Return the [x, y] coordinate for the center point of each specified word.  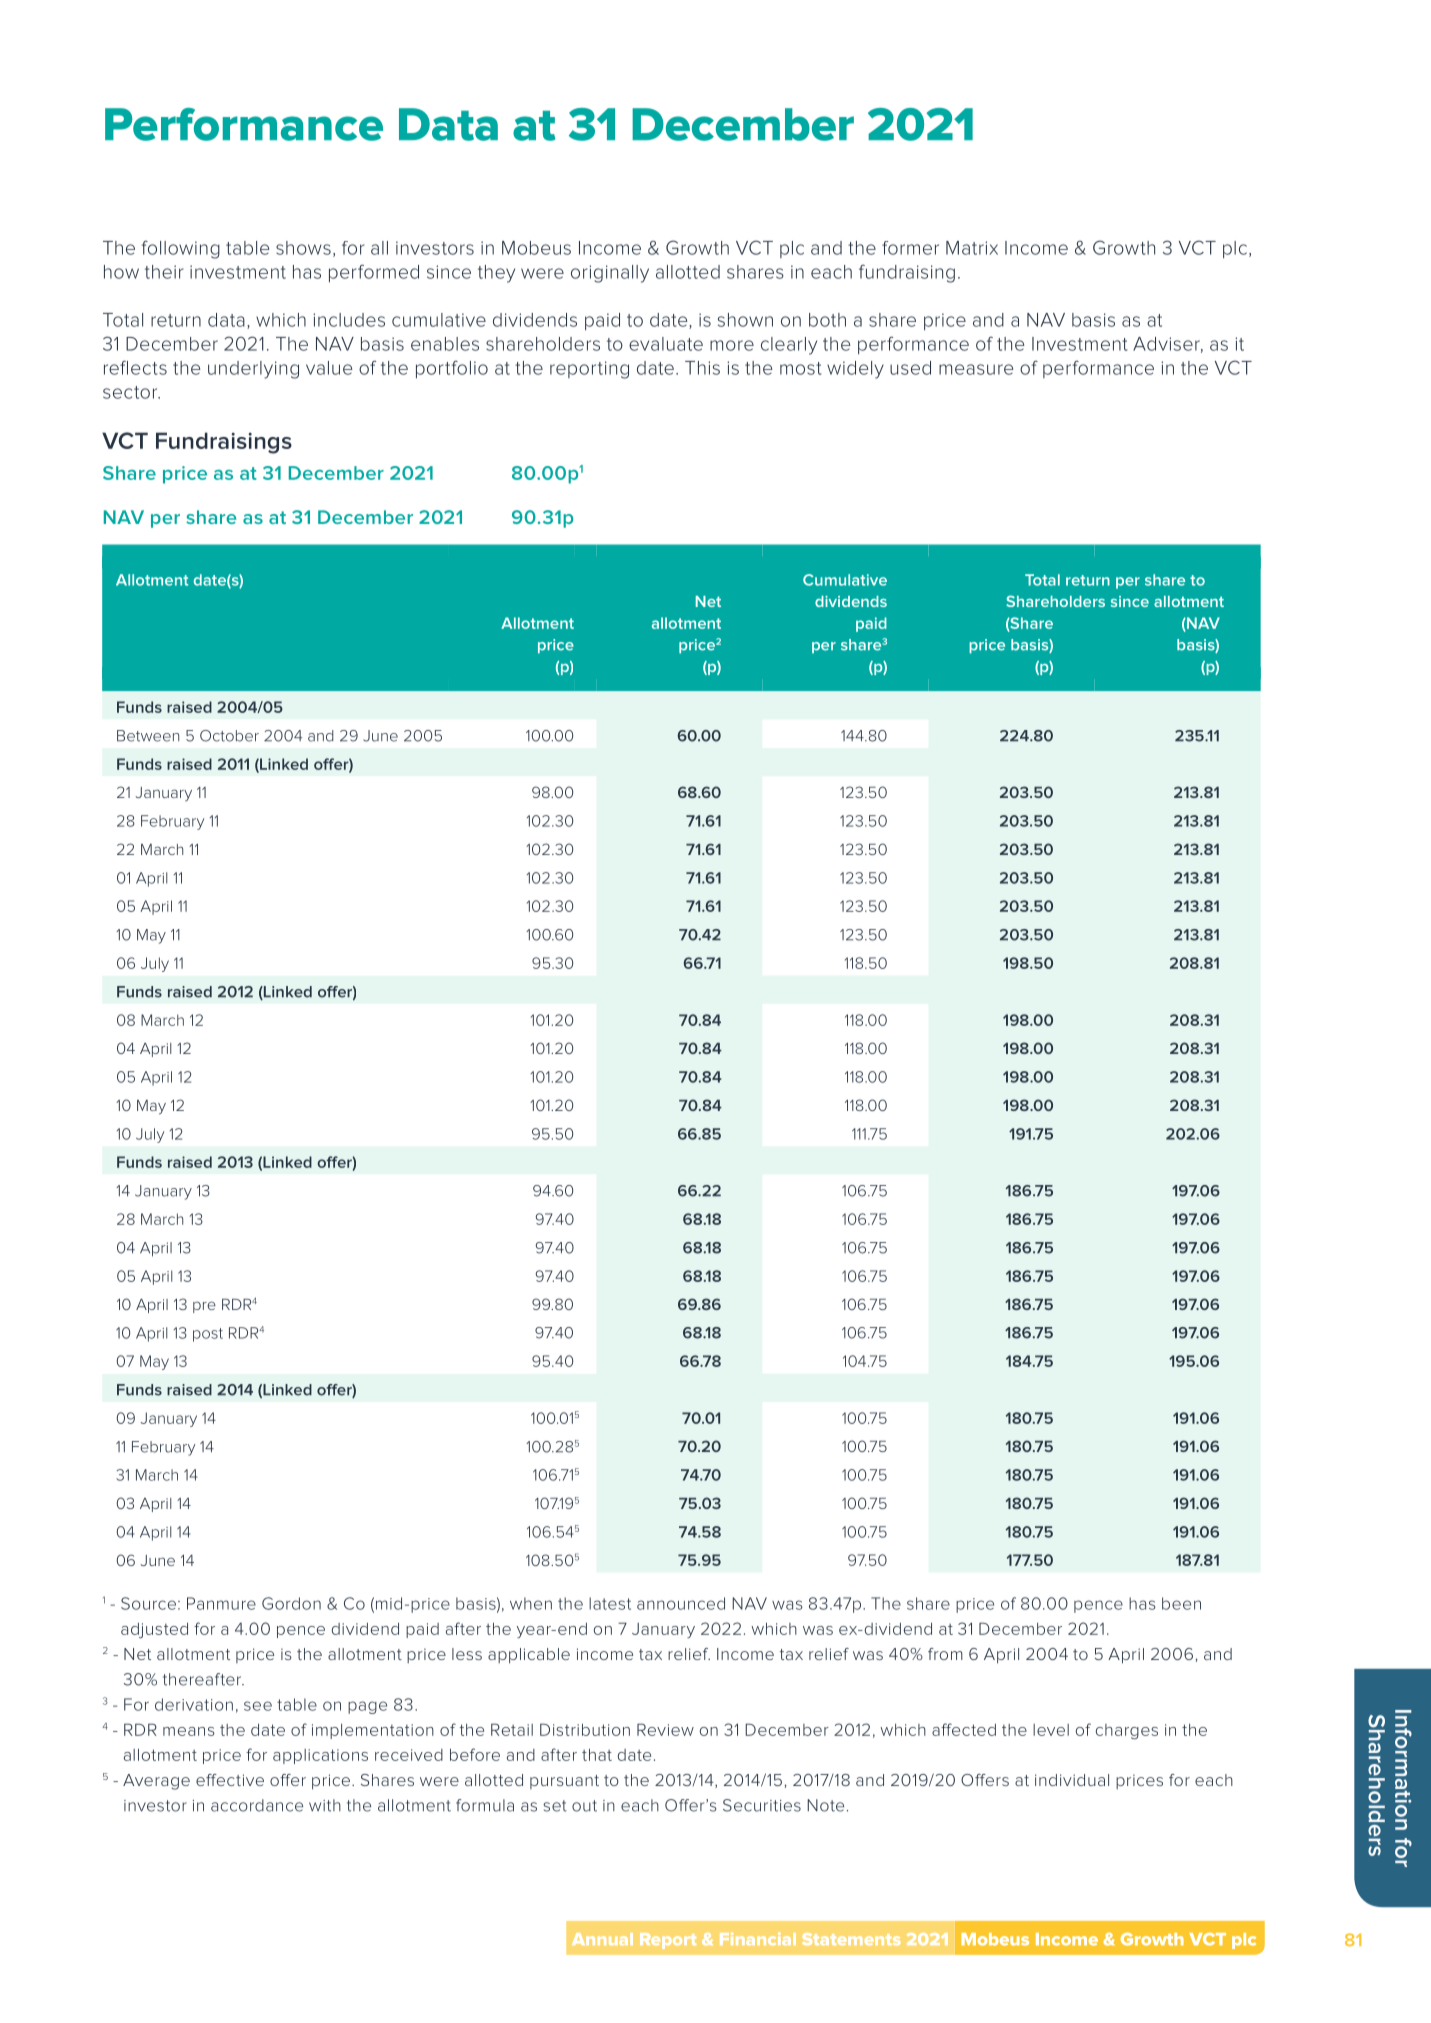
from [945, 1654]
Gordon [291, 1603]
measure [976, 369]
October [229, 736]
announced [681, 1603]
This [702, 368]
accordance [257, 1805]
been [1181, 1603]
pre [204, 1307]
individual [1072, 1780]
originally [610, 274]
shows [303, 248]
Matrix [972, 248]
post [208, 1335]
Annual [602, 1939]
